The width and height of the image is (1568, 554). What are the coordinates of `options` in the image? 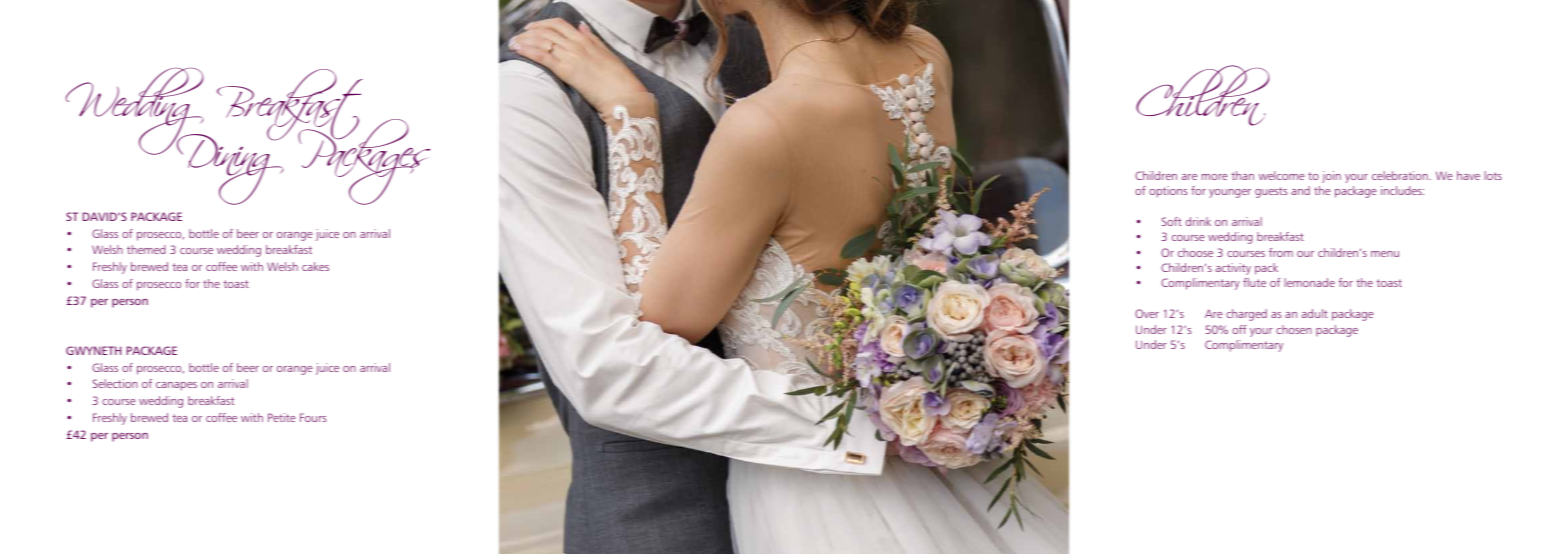 It's located at (1168, 192).
